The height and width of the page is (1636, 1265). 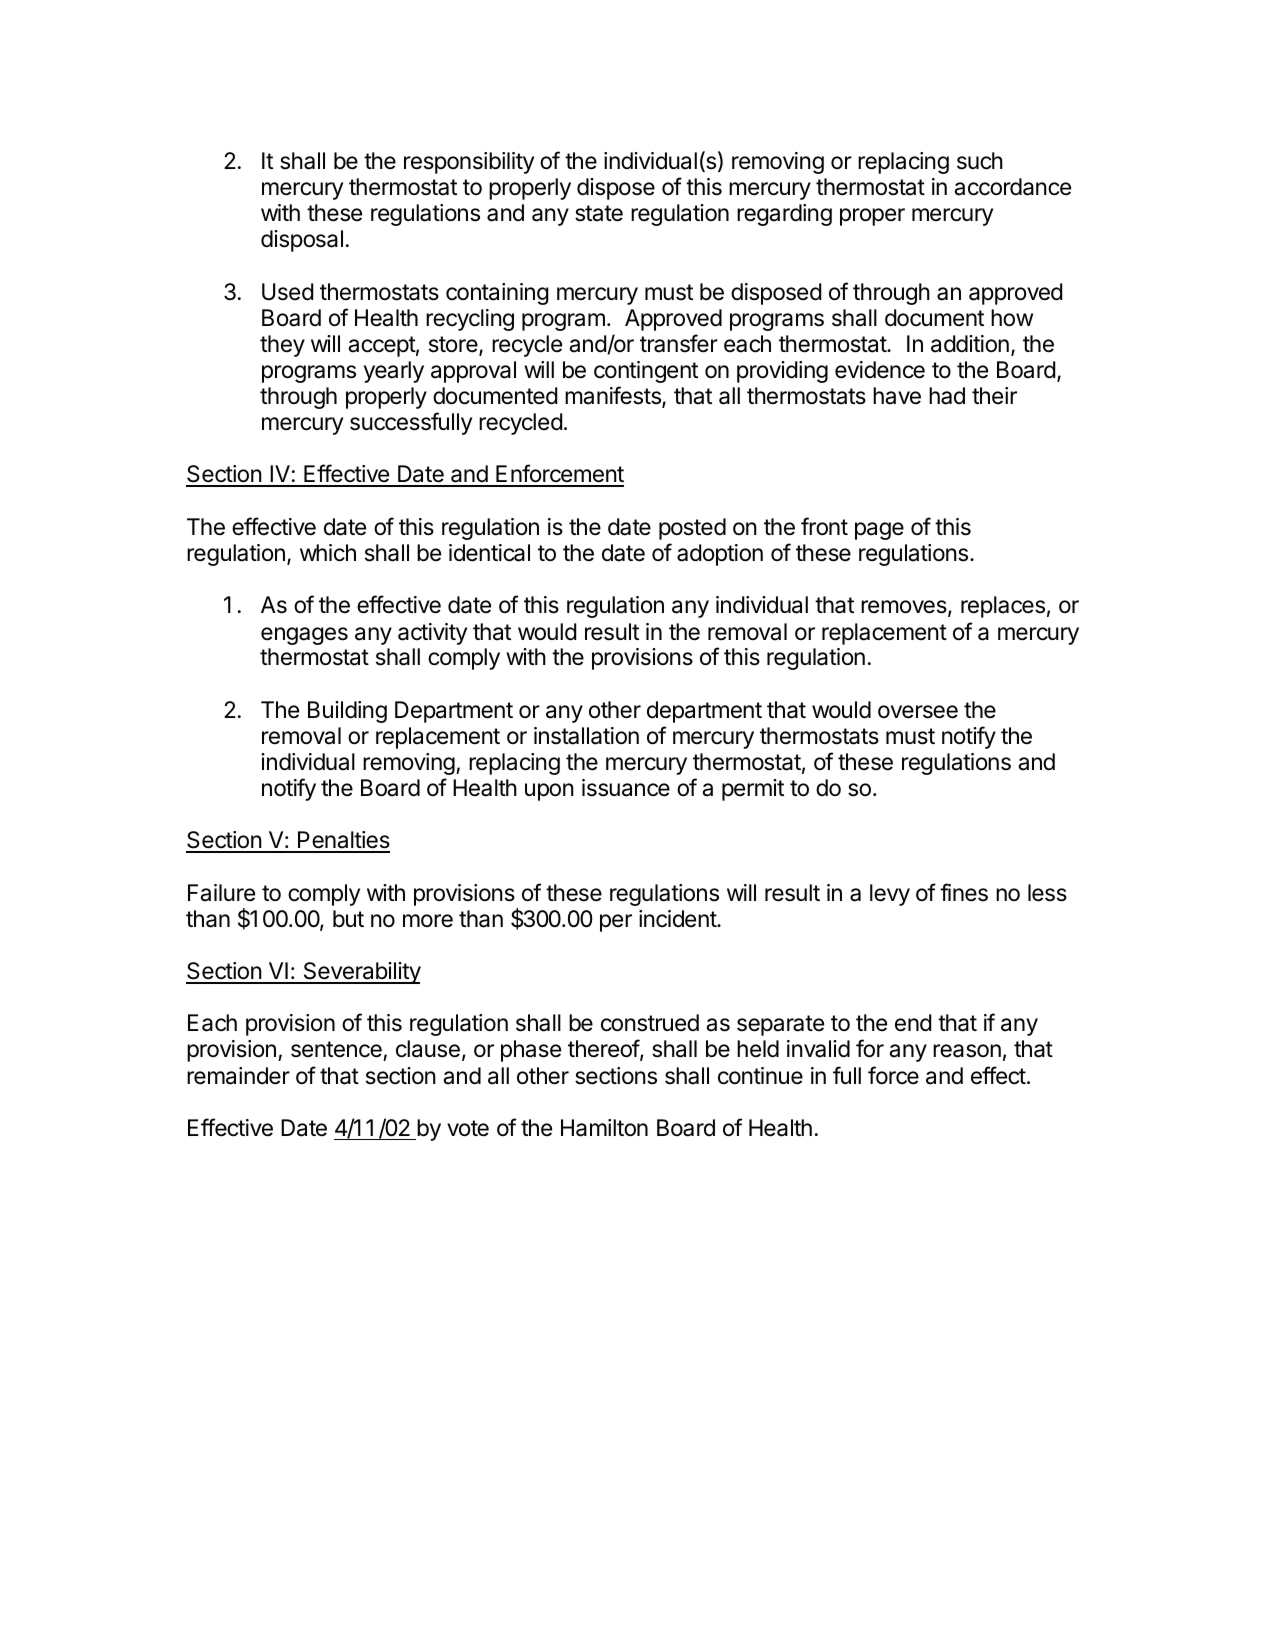 I want to click on reason, so click(x=967, y=1051).
